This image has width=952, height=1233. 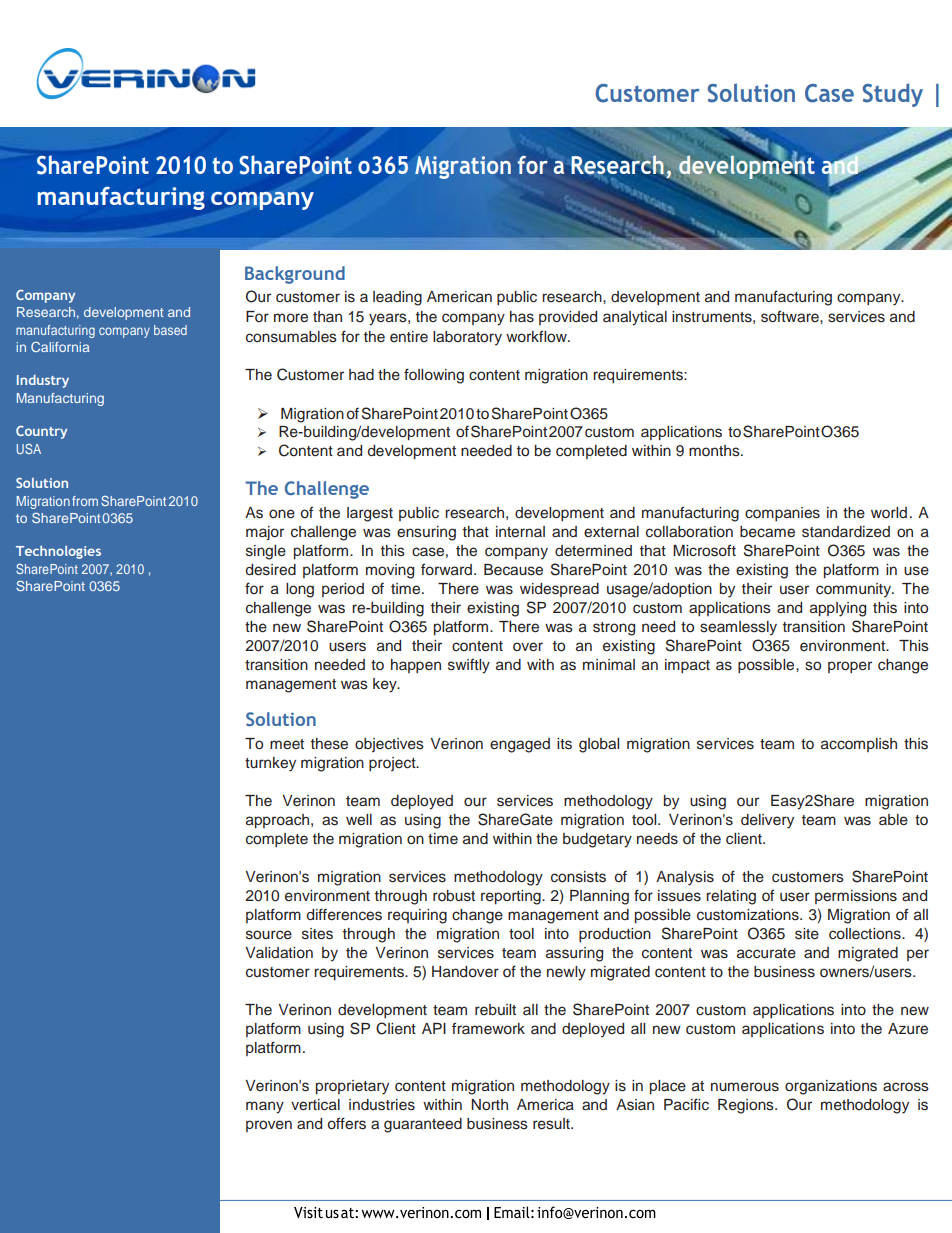 What do you see at coordinates (269, 935) in the image?
I see `source` at bounding box center [269, 935].
